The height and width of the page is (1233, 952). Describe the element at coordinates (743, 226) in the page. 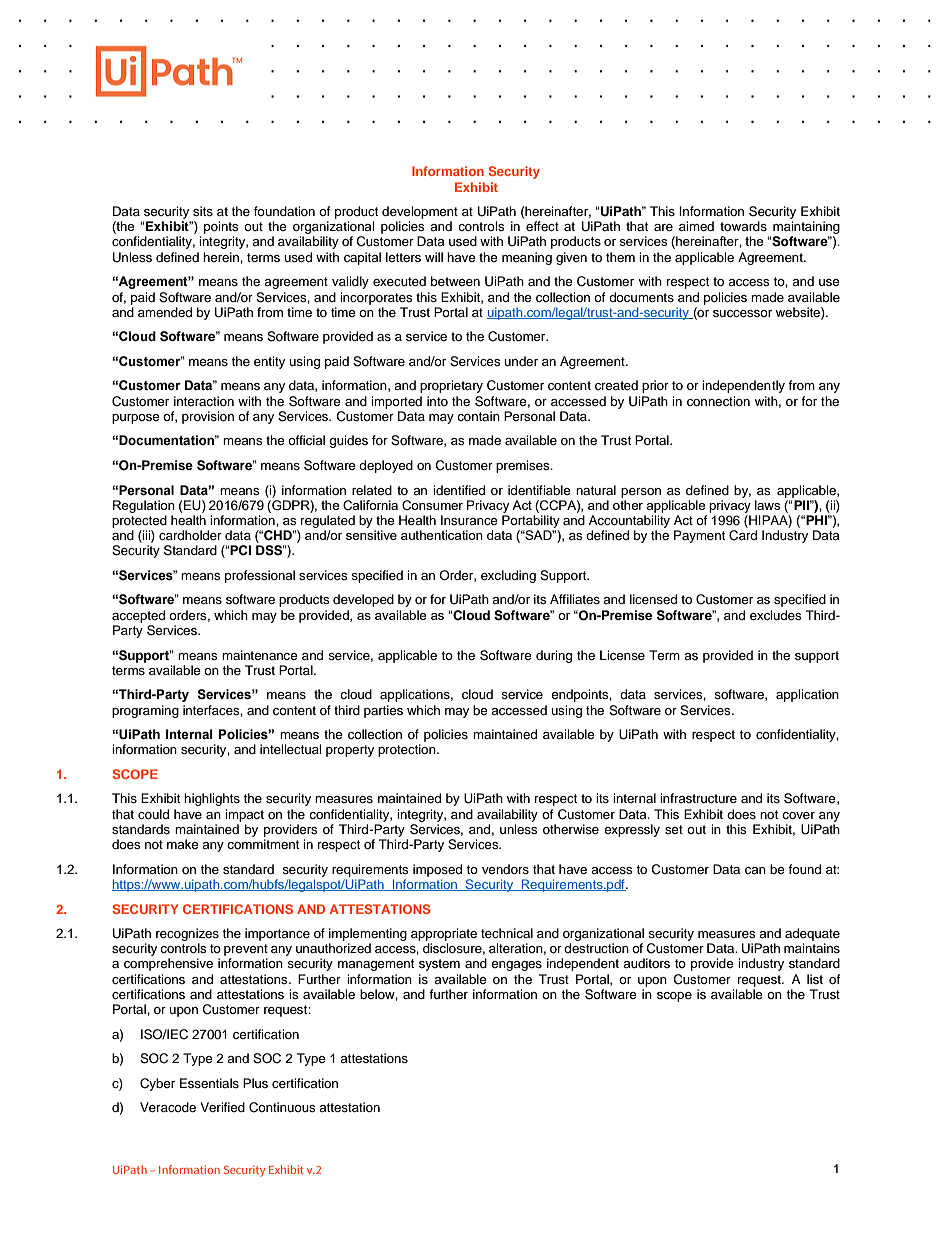

I see `towards` at that location.
